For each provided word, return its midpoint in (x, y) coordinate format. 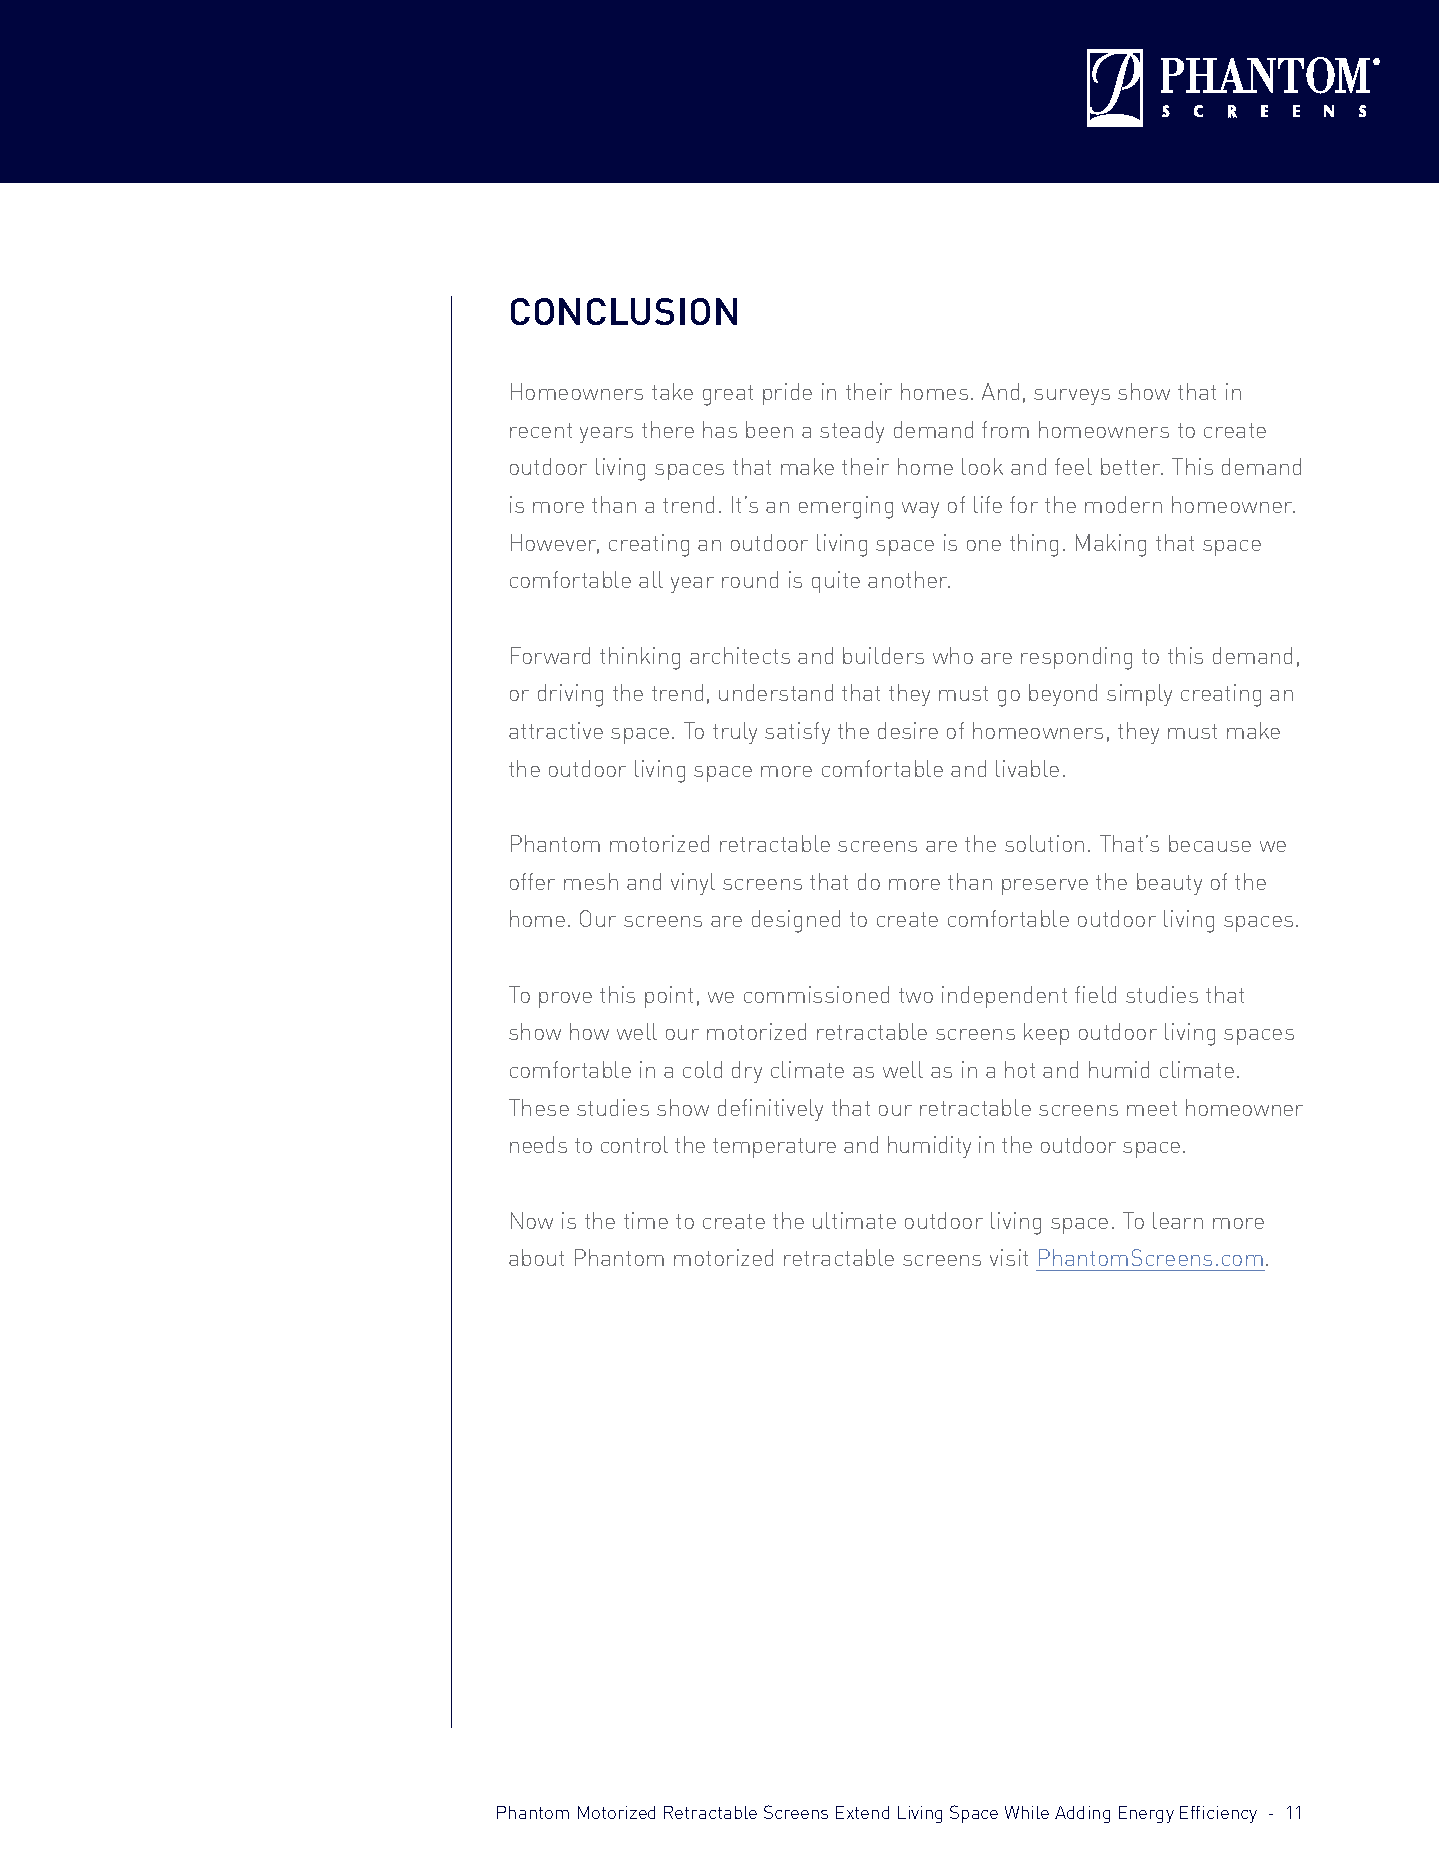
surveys (1072, 397)
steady (852, 432)
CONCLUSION (624, 311)
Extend (862, 1812)
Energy (1146, 1814)
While (1027, 1812)
